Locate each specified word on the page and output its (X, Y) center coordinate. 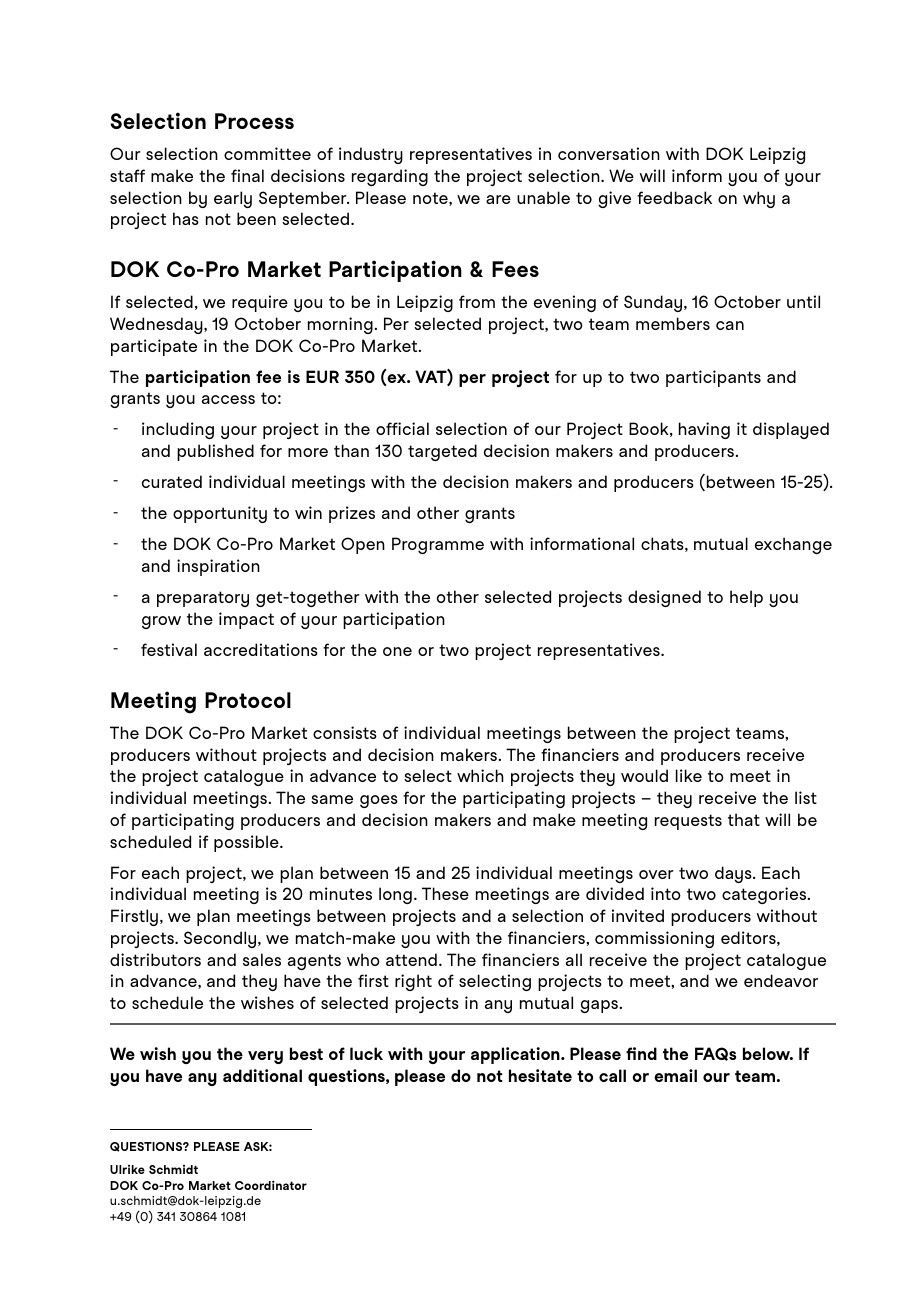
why (759, 199)
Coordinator (271, 1185)
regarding (390, 177)
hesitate (540, 1075)
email (675, 1075)
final (247, 175)
